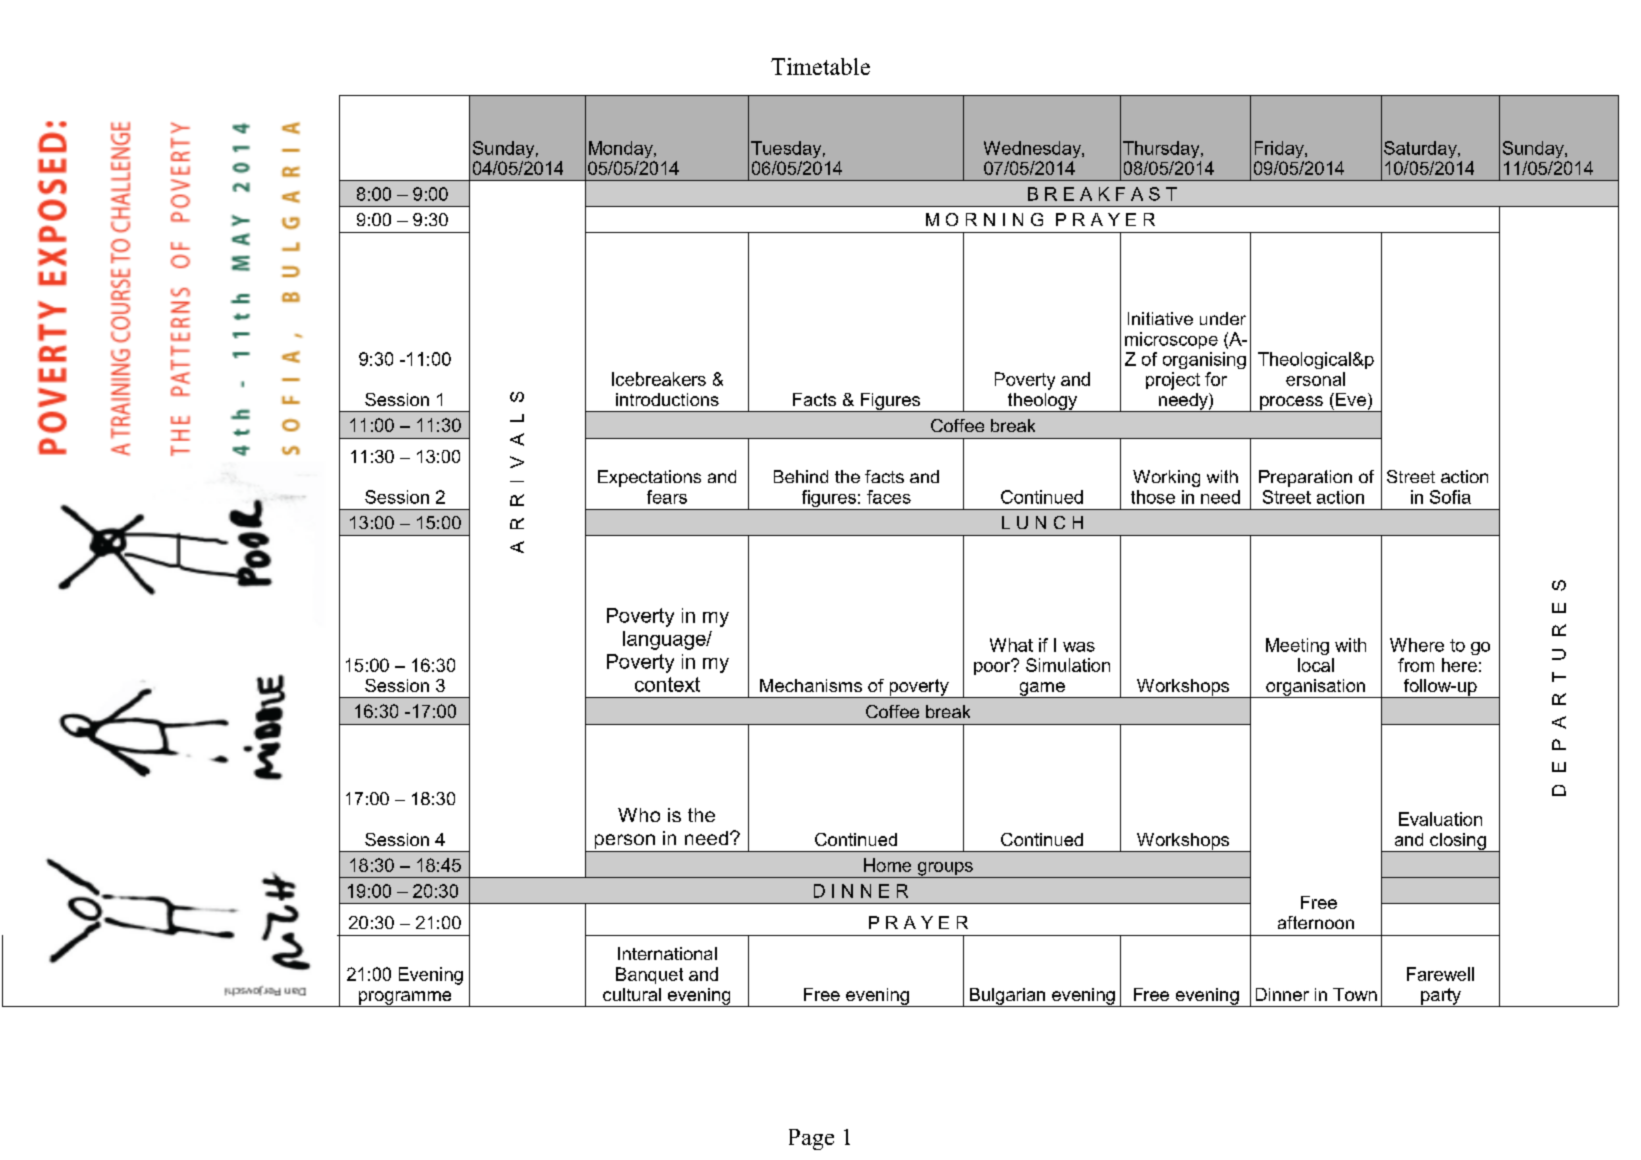 The image size is (1641, 1160). What do you see at coordinates (1291, 404) in the screenshot?
I see `process` at bounding box center [1291, 404].
